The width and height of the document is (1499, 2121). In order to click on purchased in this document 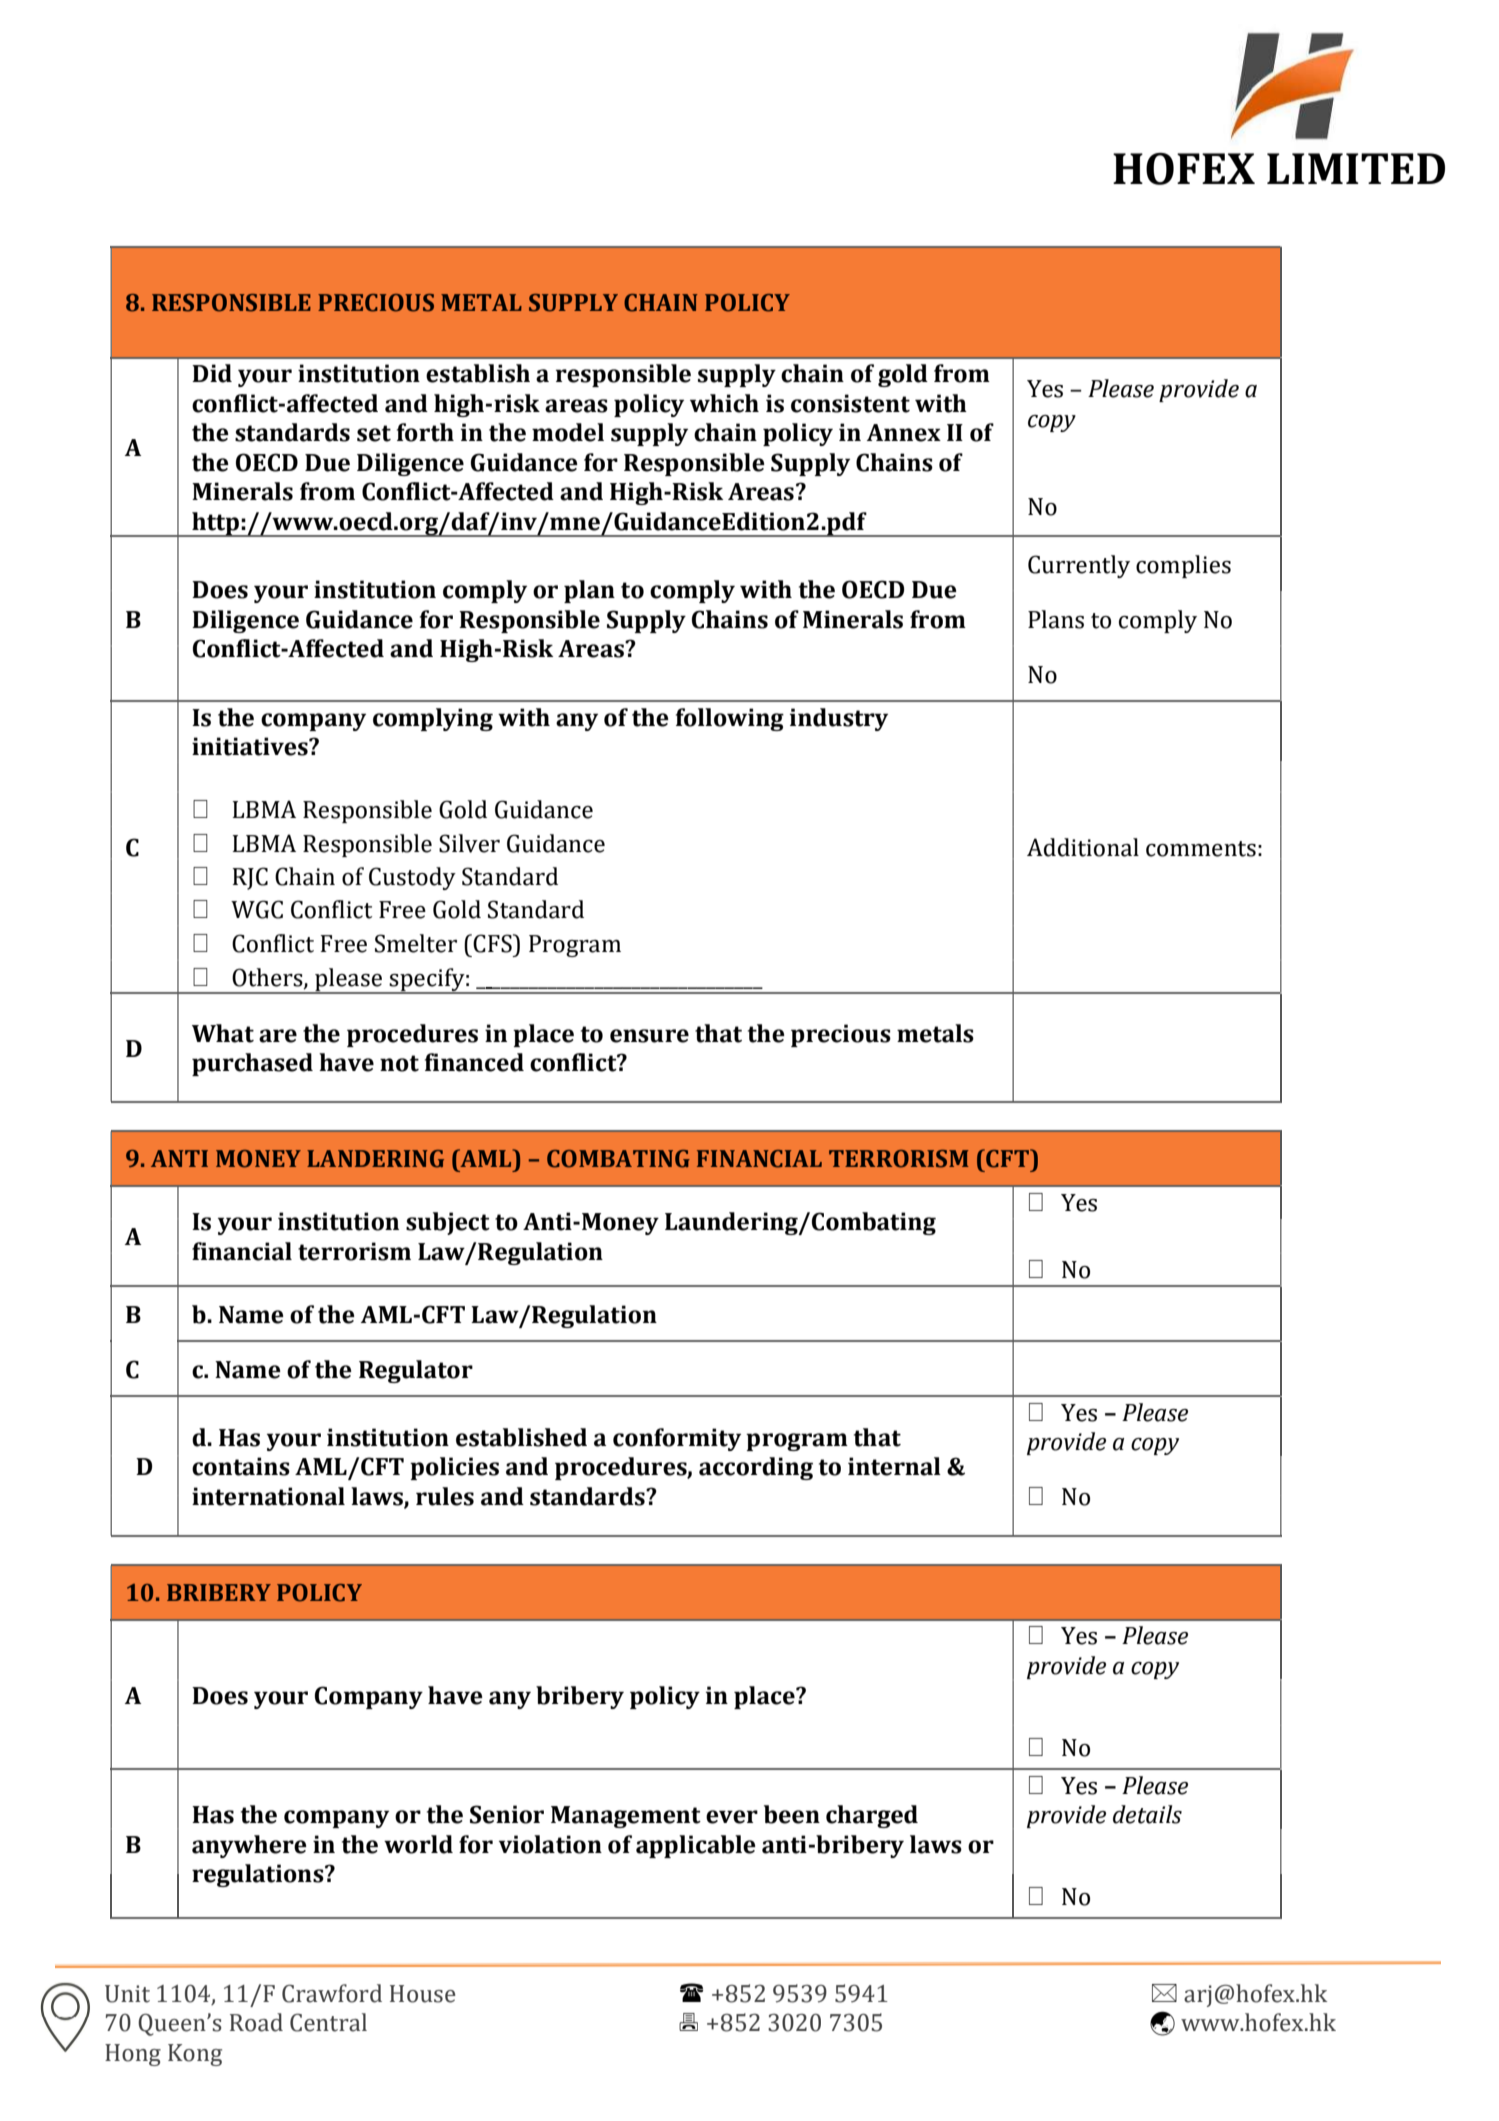, I will do `click(252, 1064)`.
